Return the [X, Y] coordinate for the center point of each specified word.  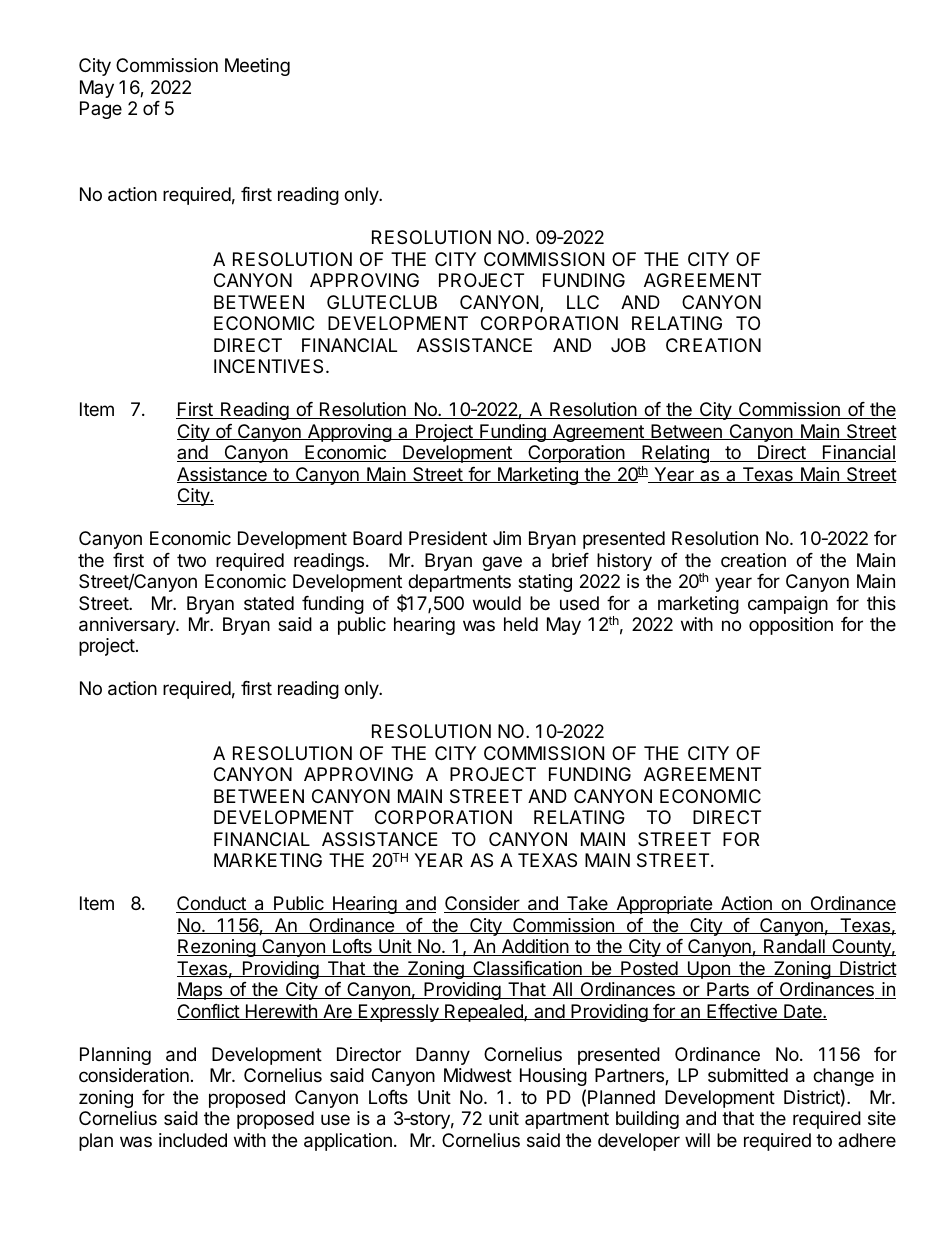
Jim [507, 538]
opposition [791, 626]
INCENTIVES [268, 366]
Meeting [257, 67]
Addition [535, 947]
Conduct [212, 904]
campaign [788, 605]
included [193, 1140]
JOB [628, 345]
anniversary [128, 626]
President [448, 538]
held [521, 624]
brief [570, 560]
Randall [794, 947]
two [191, 560]
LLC [583, 302]
